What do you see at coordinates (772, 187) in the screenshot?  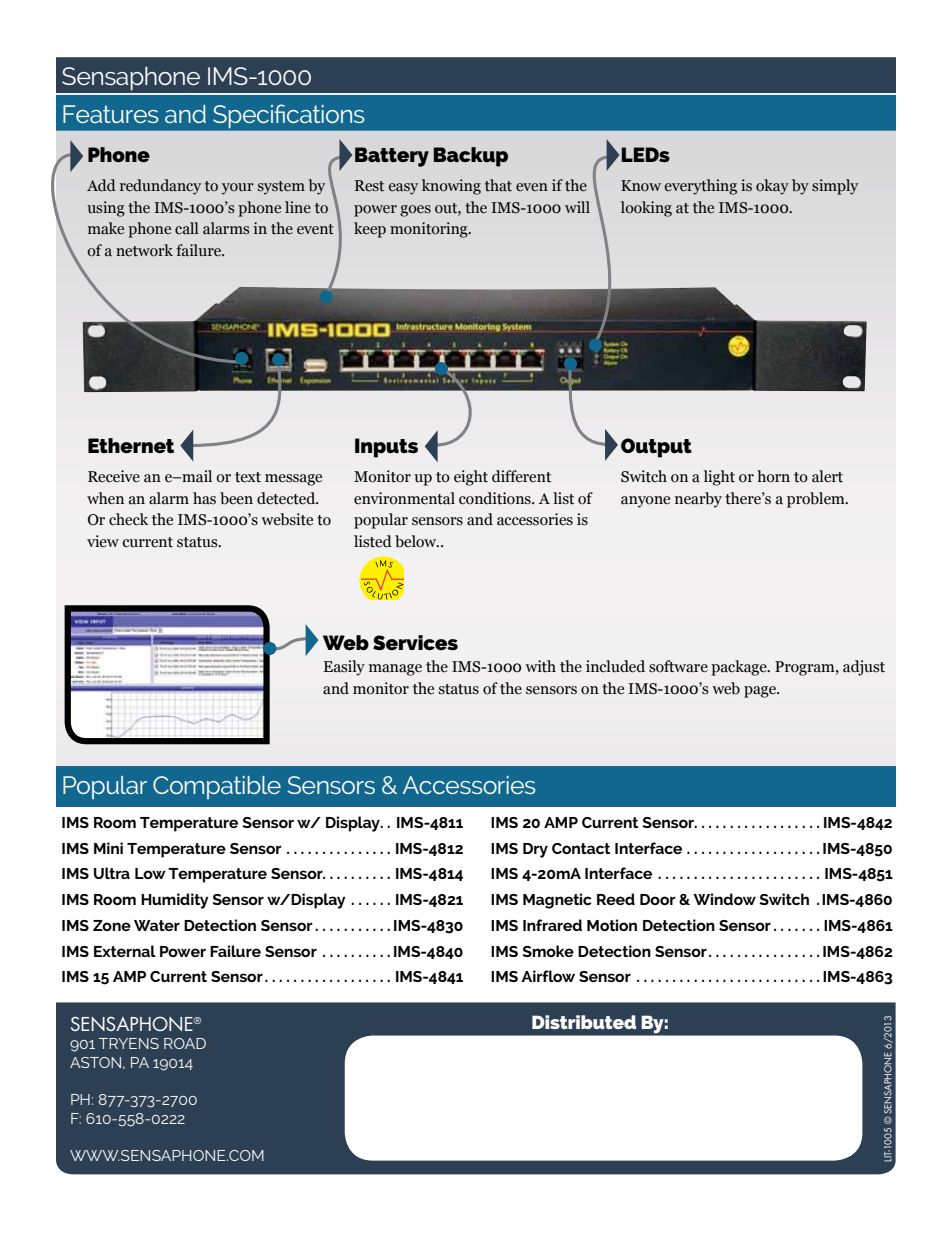 I see `okay` at bounding box center [772, 187].
